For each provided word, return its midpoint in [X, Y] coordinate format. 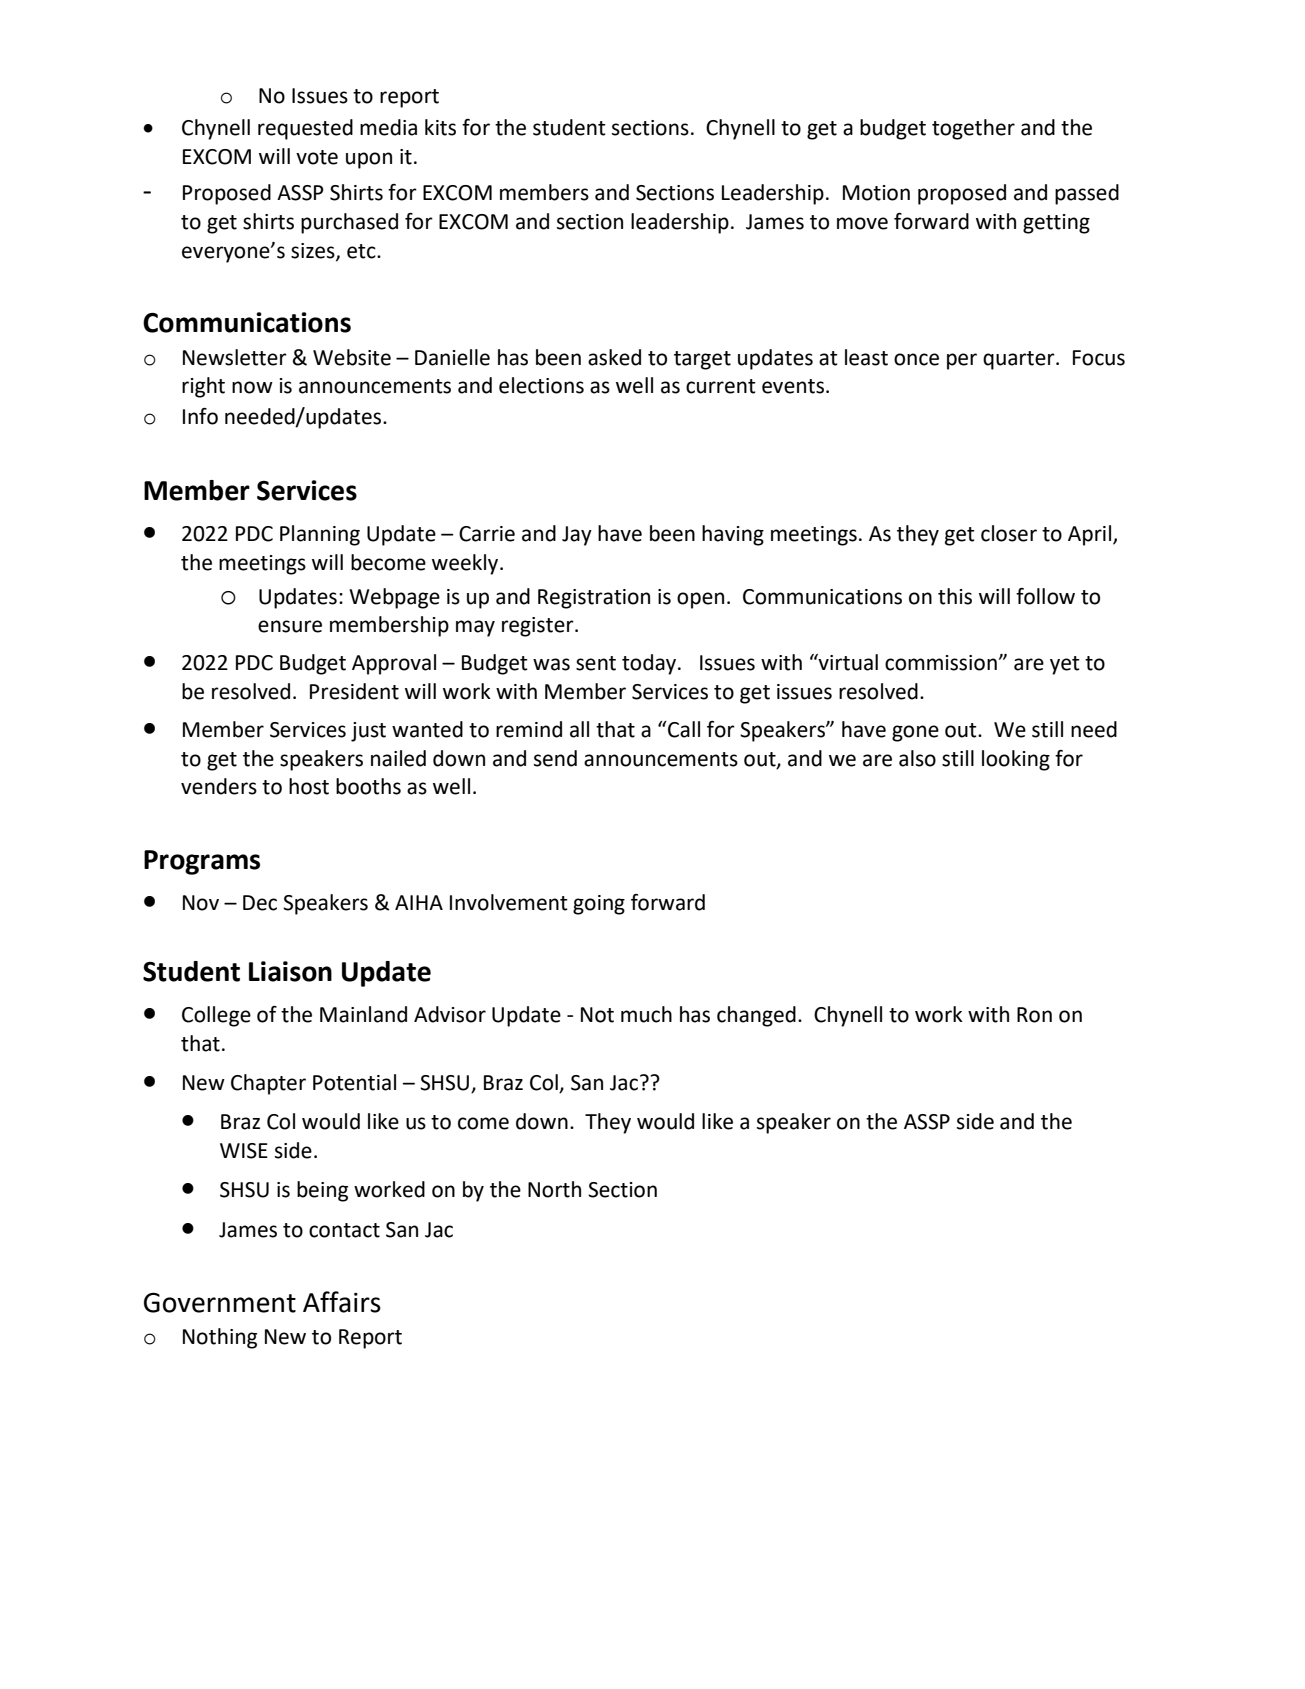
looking [1016, 760]
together [973, 129]
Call [683, 729]
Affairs [342, 1302]
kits [440, 127]
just [368, 732]
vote [317, 157]
